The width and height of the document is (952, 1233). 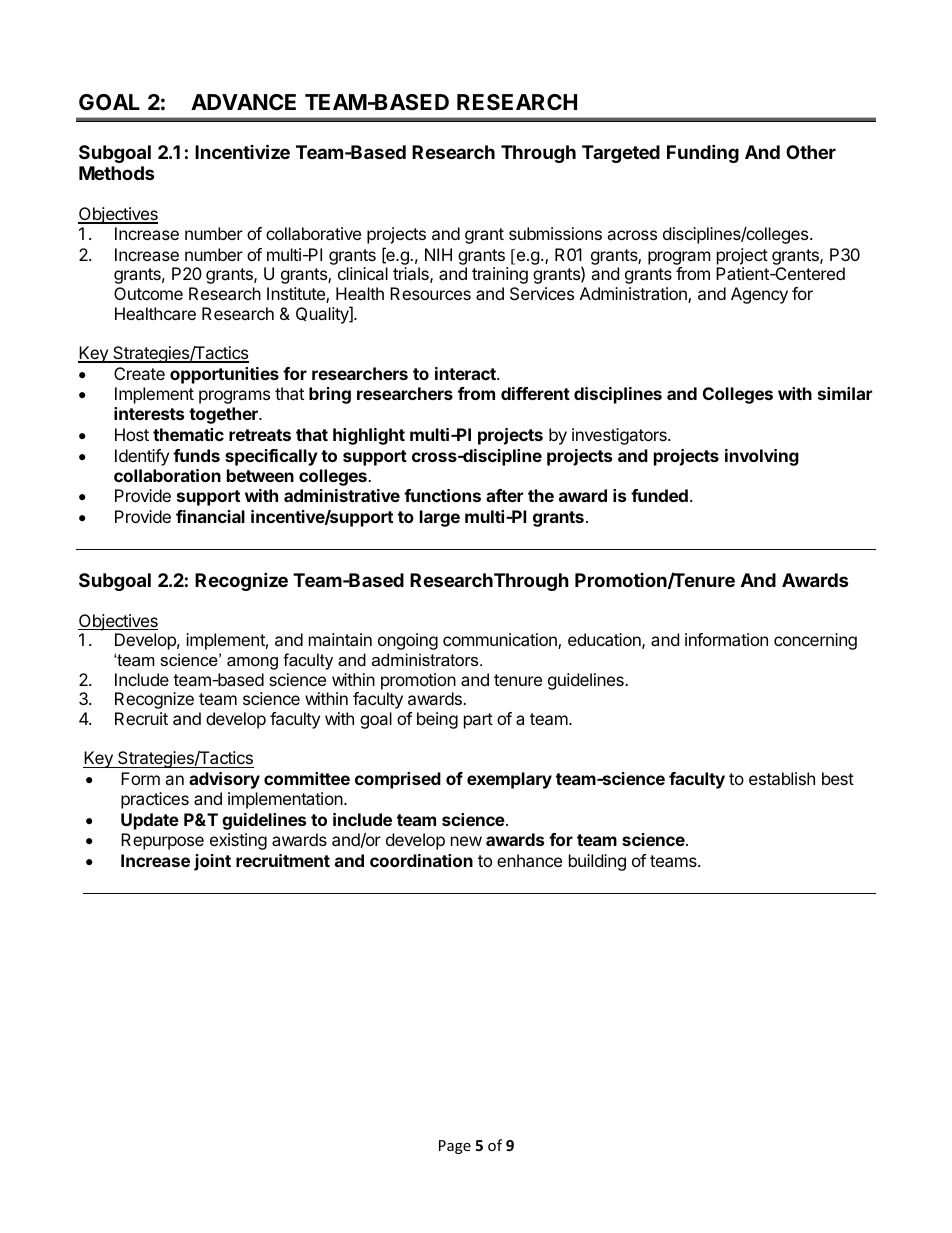 I want to click on advisory, so click(x=224, y=780).
